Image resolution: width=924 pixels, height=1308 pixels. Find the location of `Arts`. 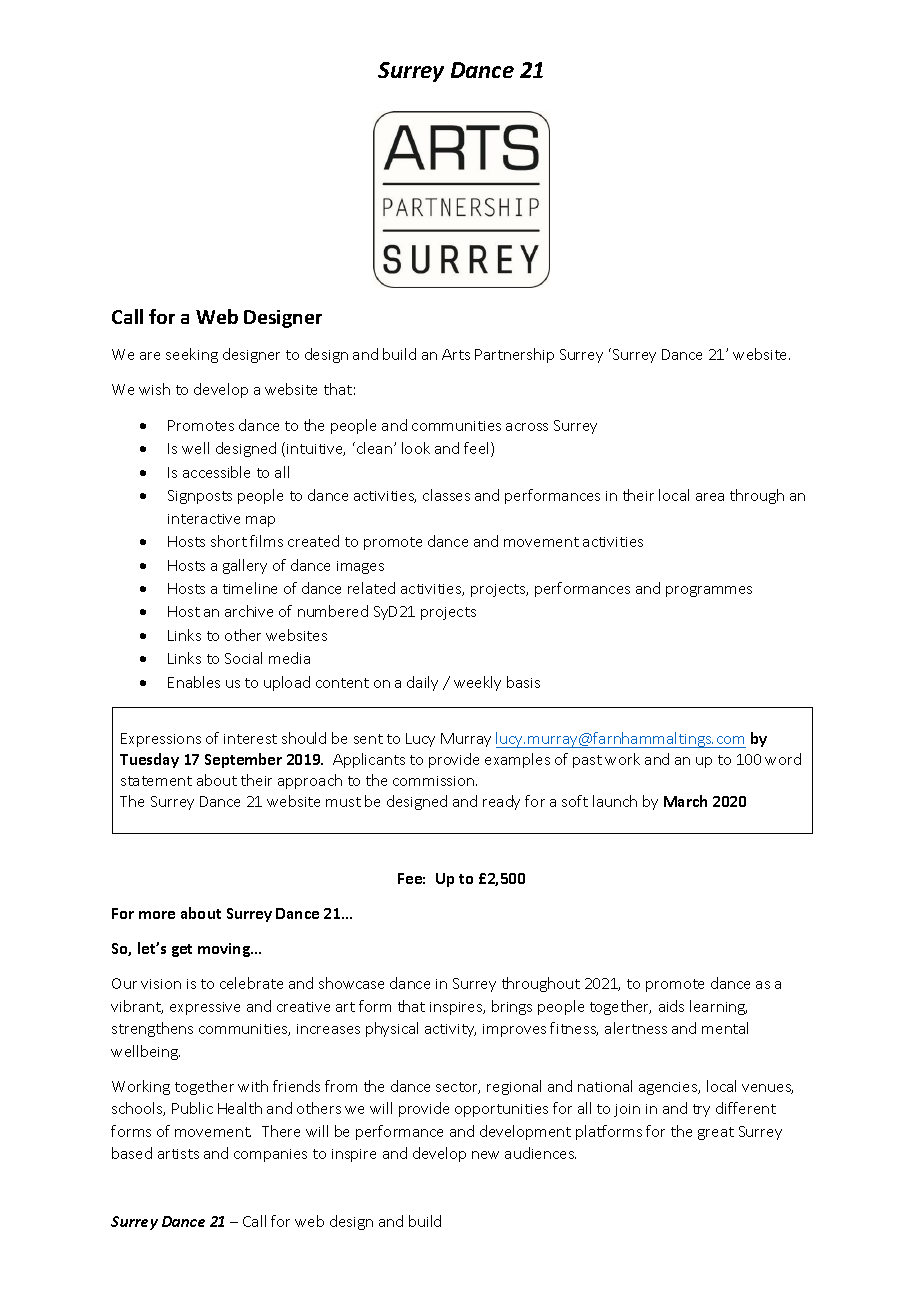

Arts is located at coordinates (456, 354).
